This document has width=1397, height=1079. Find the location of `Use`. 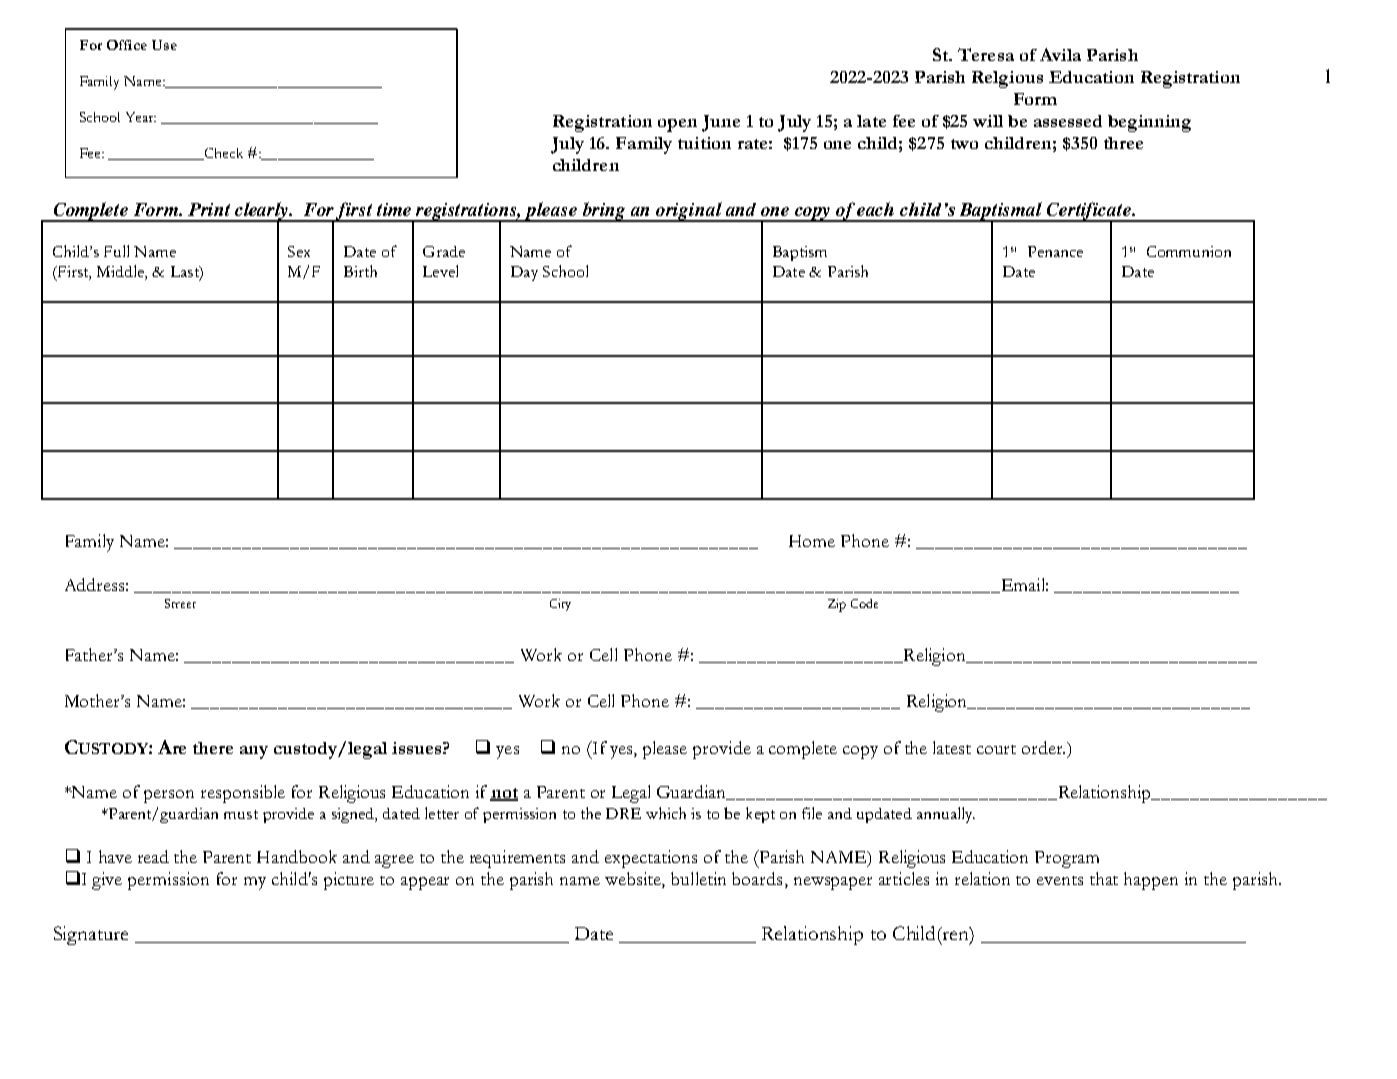

Use is located at coordinates (164, 45).
